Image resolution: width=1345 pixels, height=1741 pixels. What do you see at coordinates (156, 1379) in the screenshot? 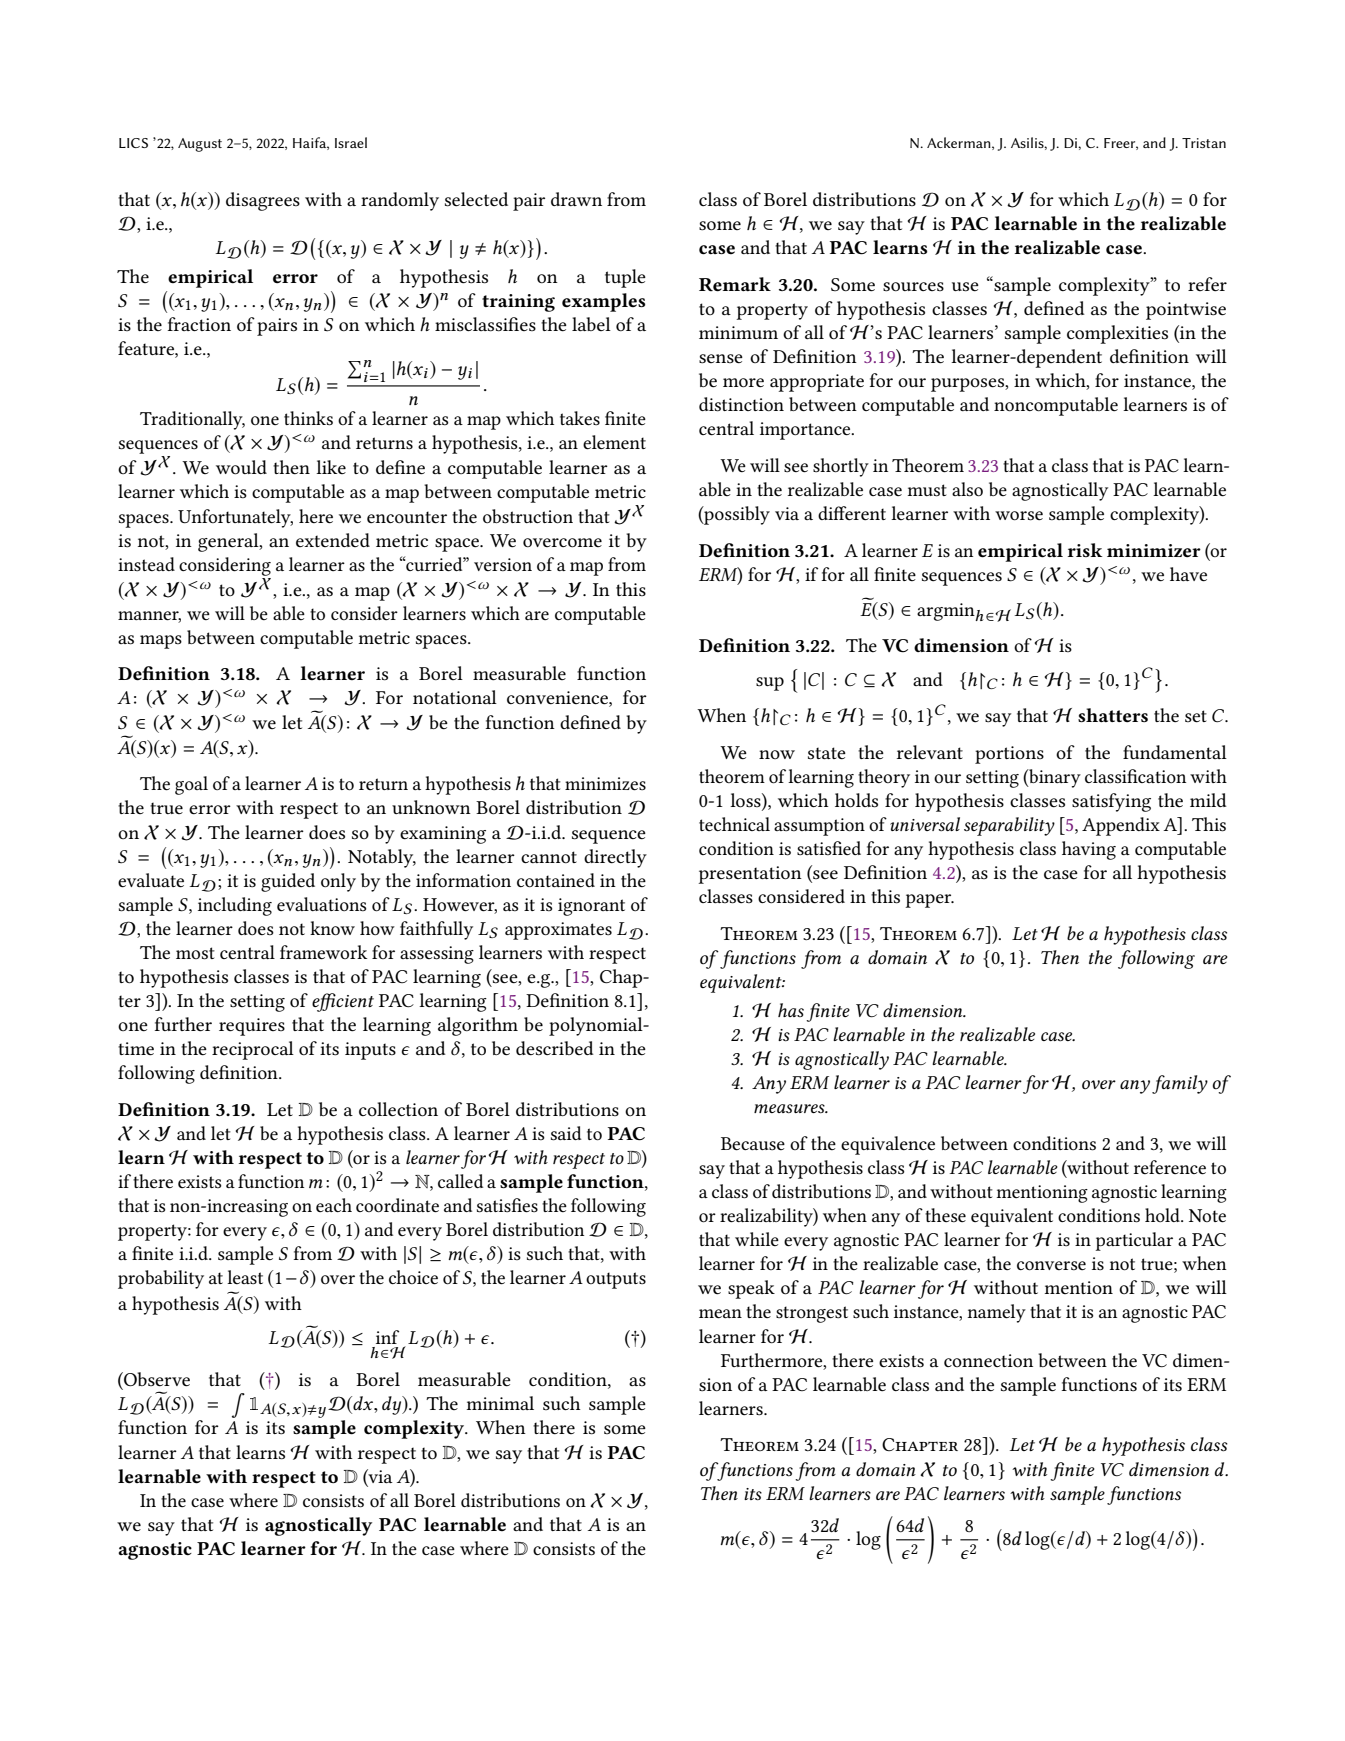
I see `Observe` at bounding box center [156, 1379].
